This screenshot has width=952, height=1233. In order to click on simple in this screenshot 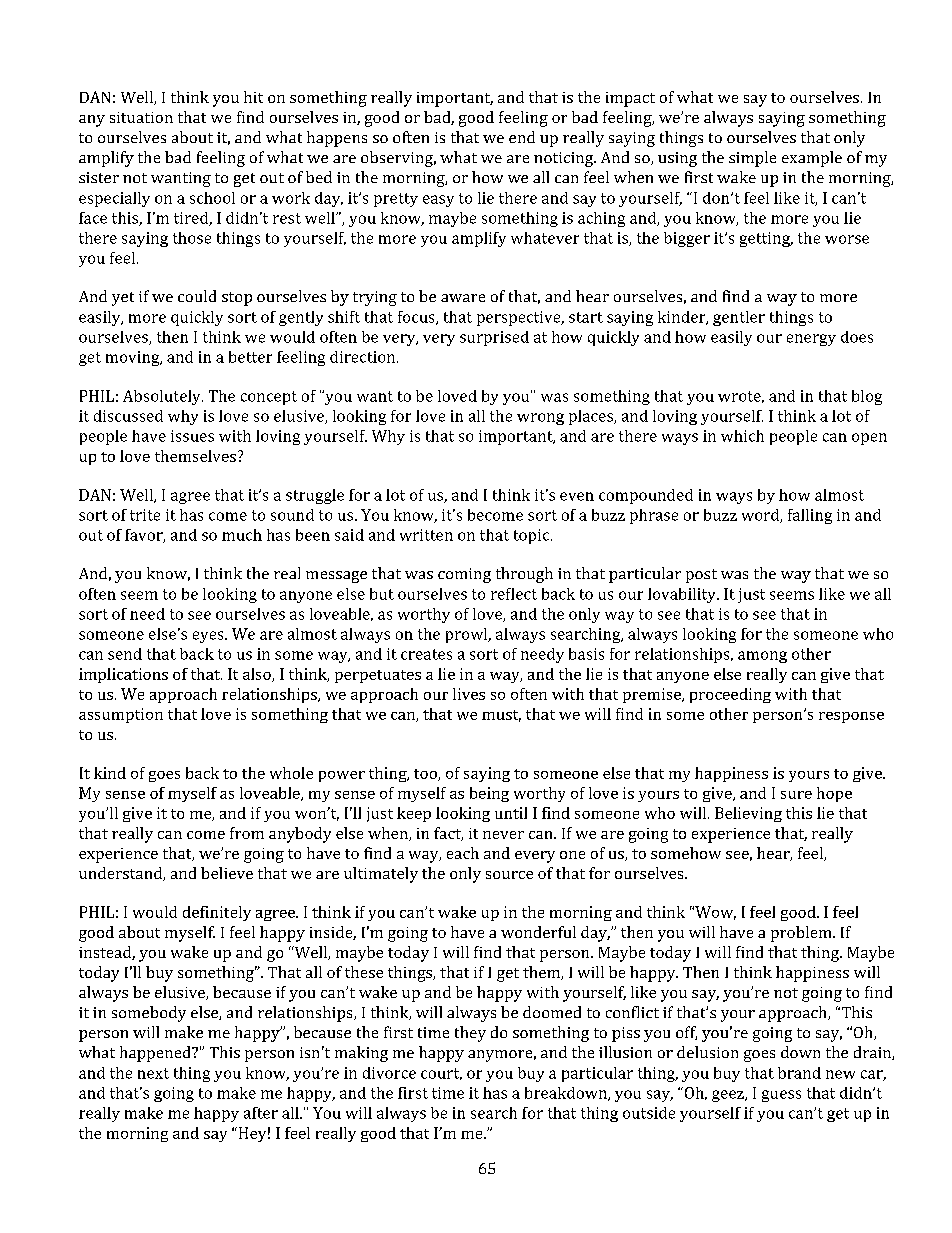, I will do `click(752, 159)`.
